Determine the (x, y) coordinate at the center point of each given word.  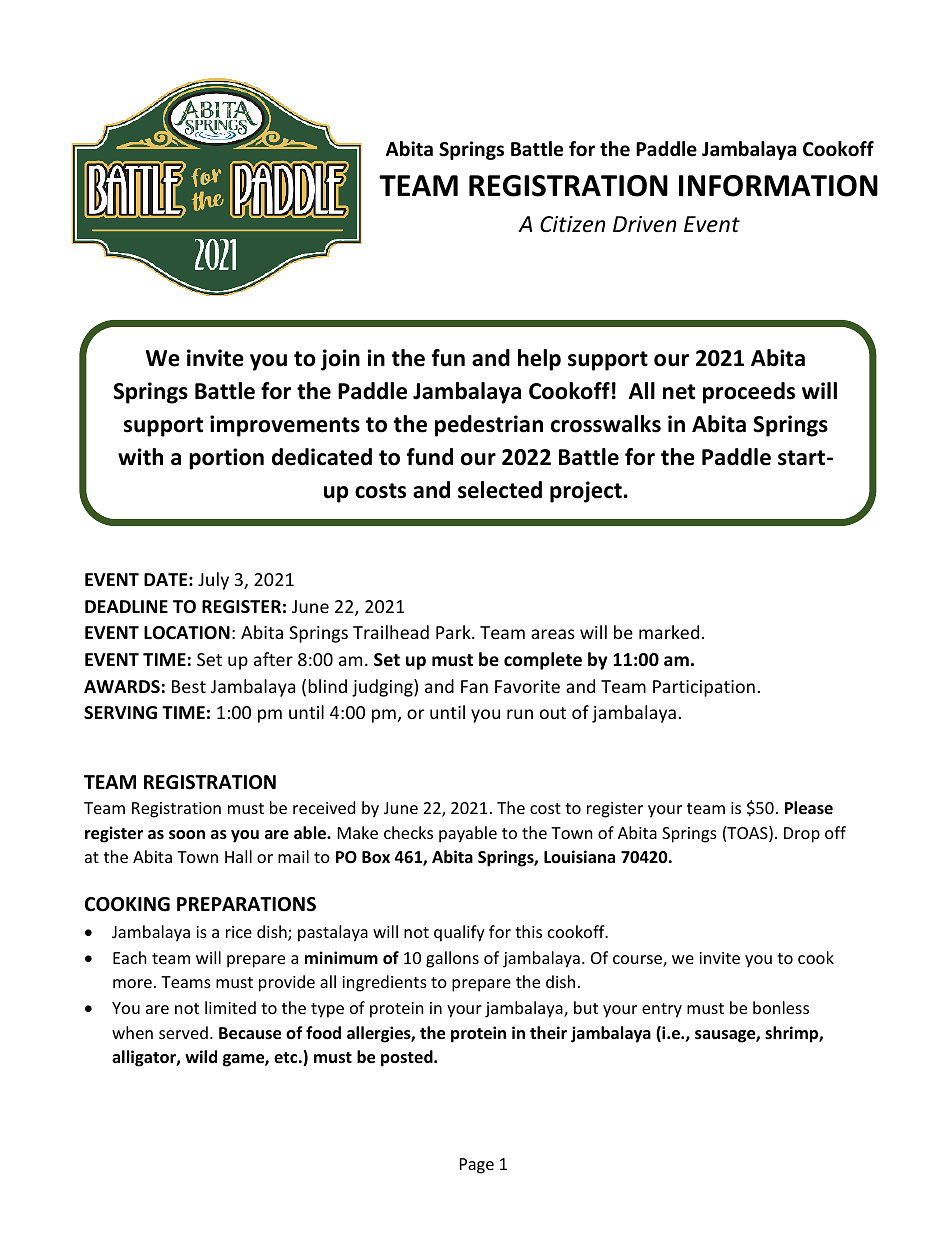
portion (226, 459)
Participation (704, 688)
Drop (802, 835)
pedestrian (489, 426)
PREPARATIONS (246, 904)
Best (189, 686)
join (340, 360)
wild (201, 1056)
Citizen (572, 224)
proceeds (749, 393)
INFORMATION (778, 186)
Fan (474, 686)
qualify (459, 933)
